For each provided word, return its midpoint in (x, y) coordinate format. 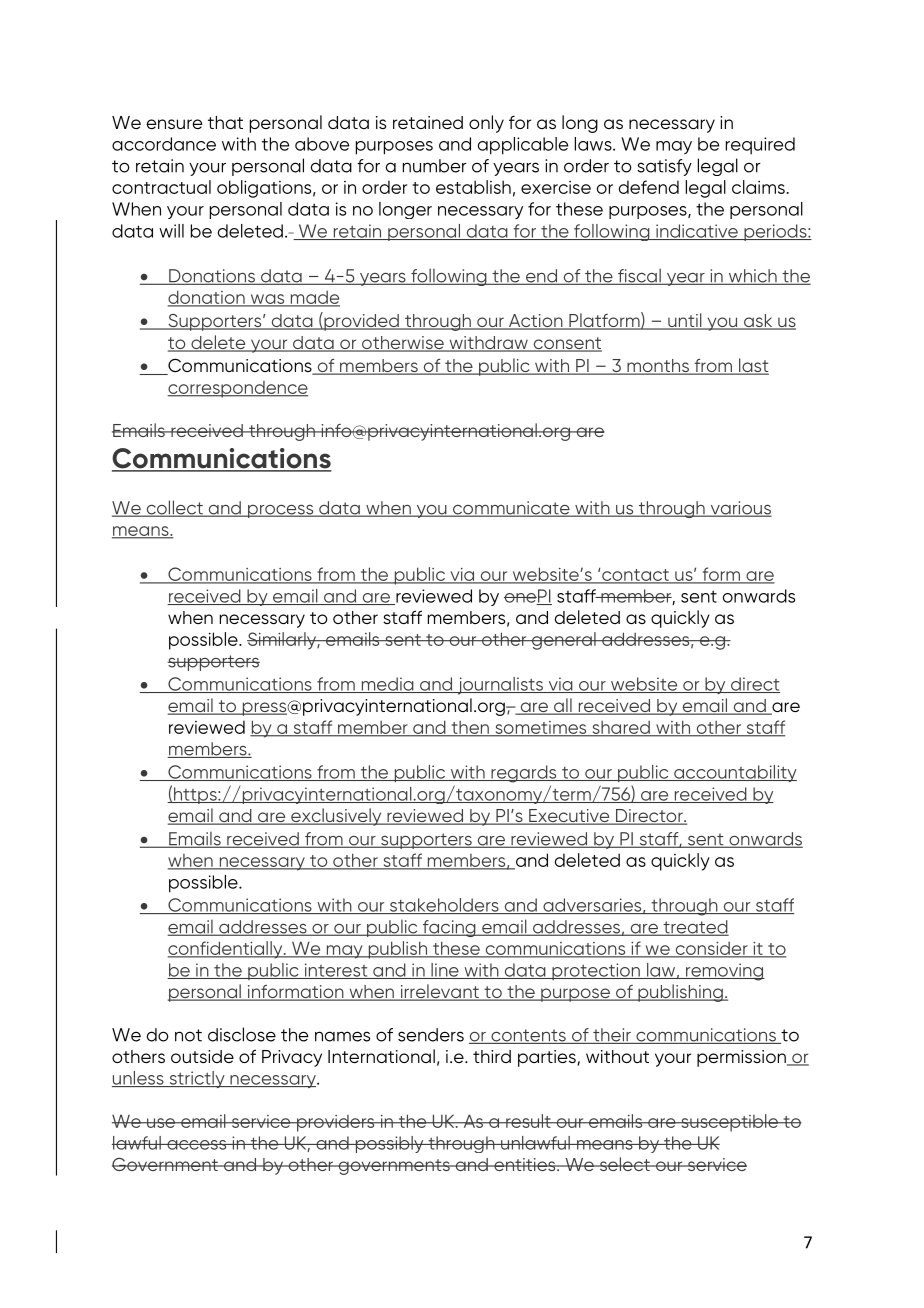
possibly (389, 1144)
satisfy (664, 167)
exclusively (336, 817)
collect (174, 508)
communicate (511, 509)
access (197, 1145)
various (740, 509)
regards (524, 774)
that (225, 122)
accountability (734, 773)
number (435, 166)
